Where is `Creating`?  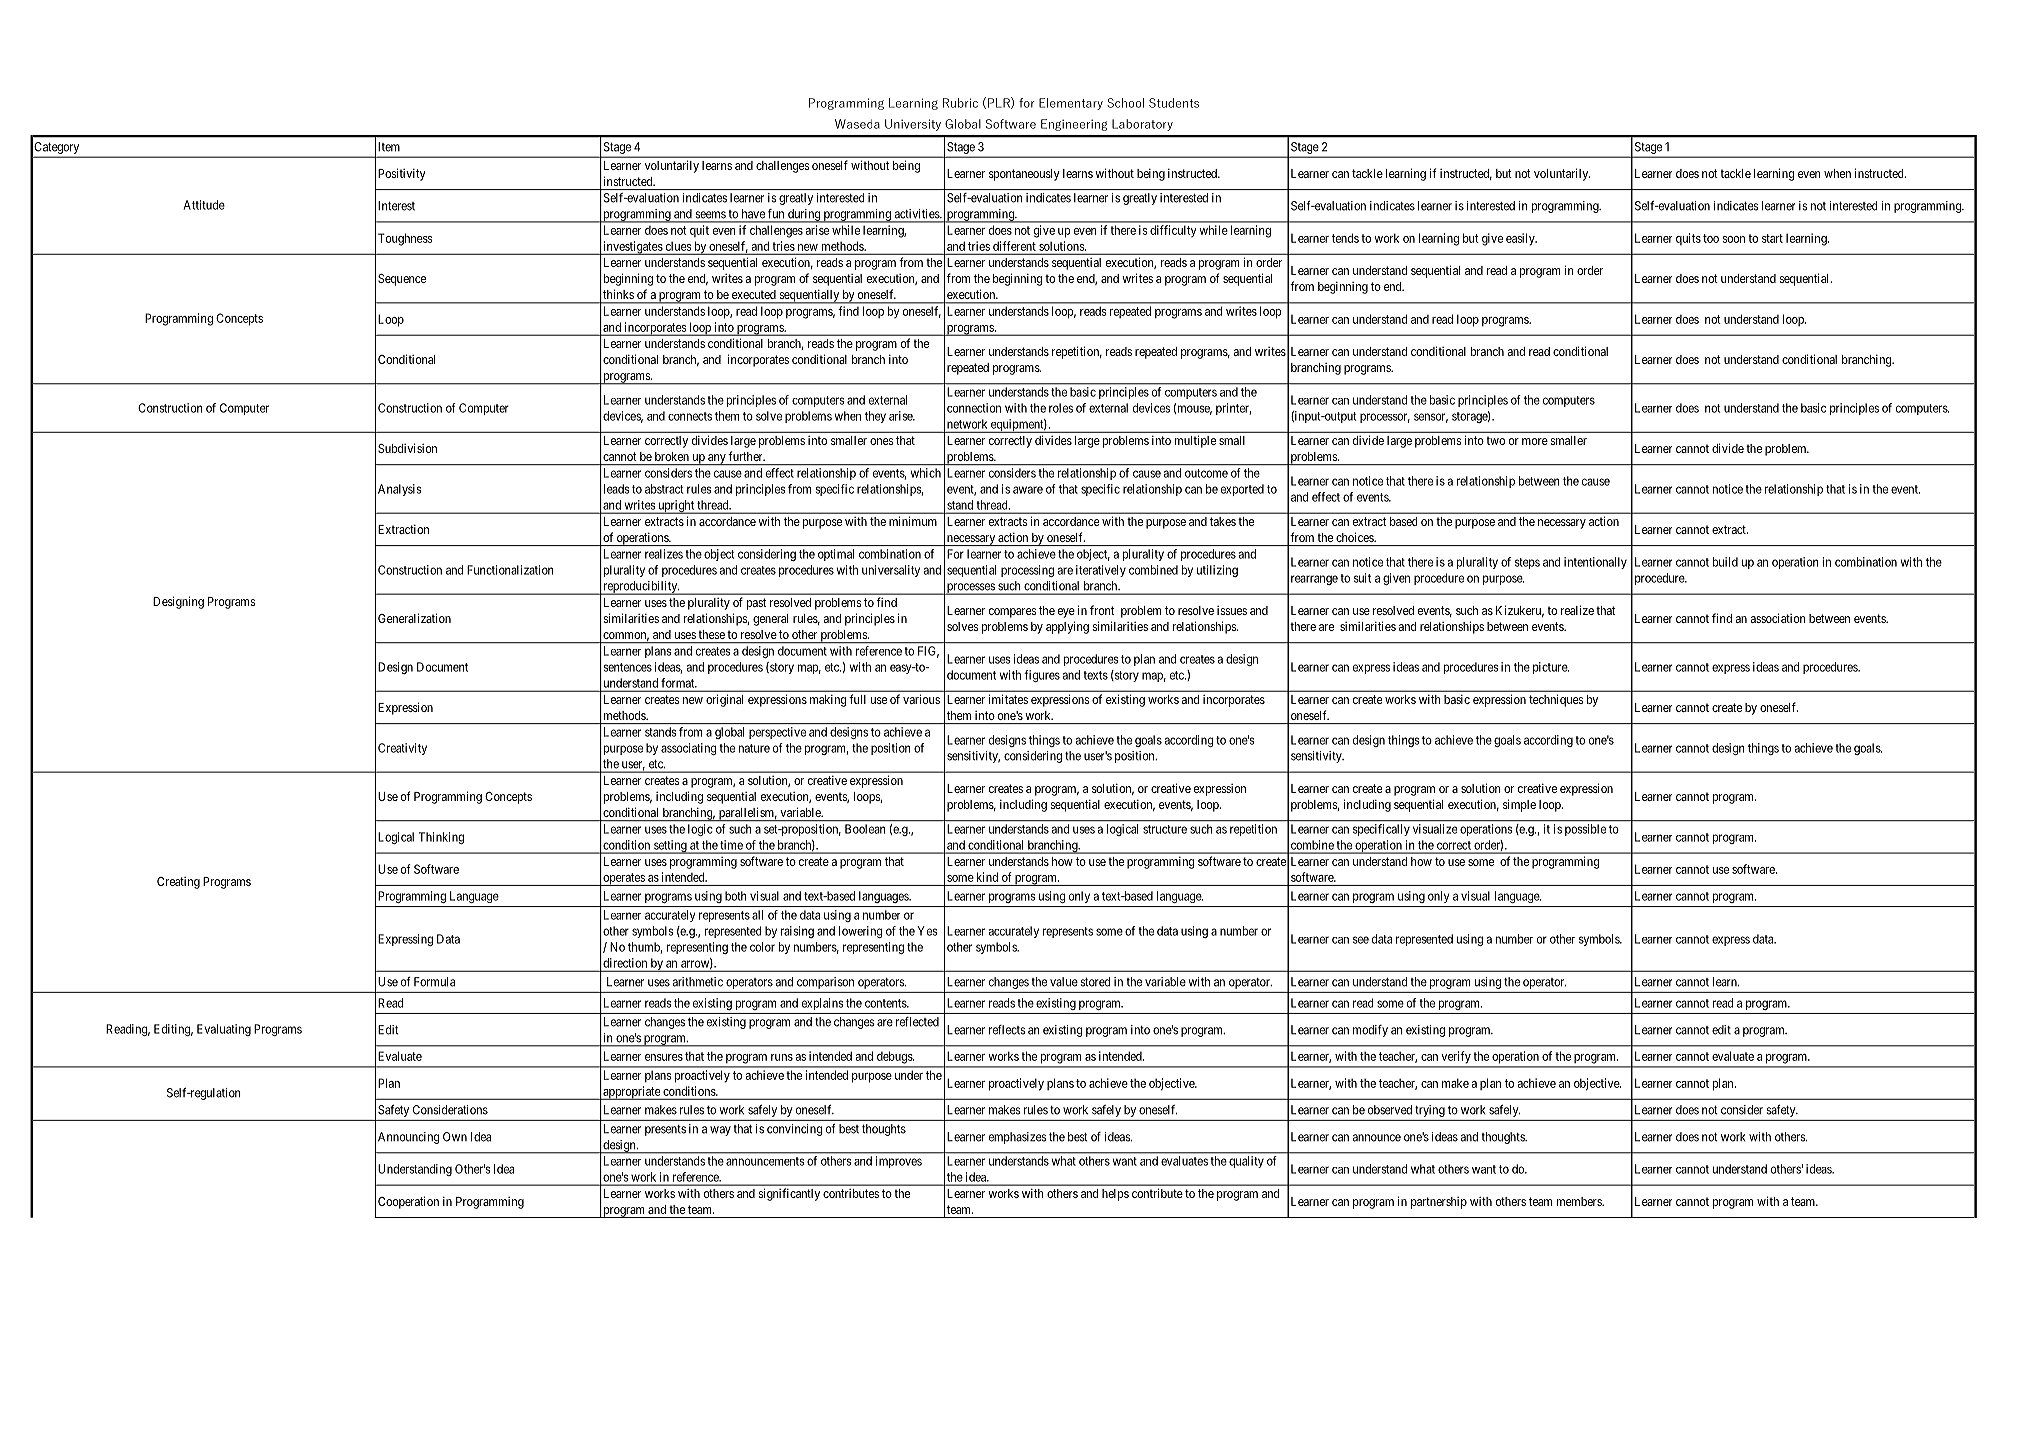
Creating is located at coordinates (178, 883).
